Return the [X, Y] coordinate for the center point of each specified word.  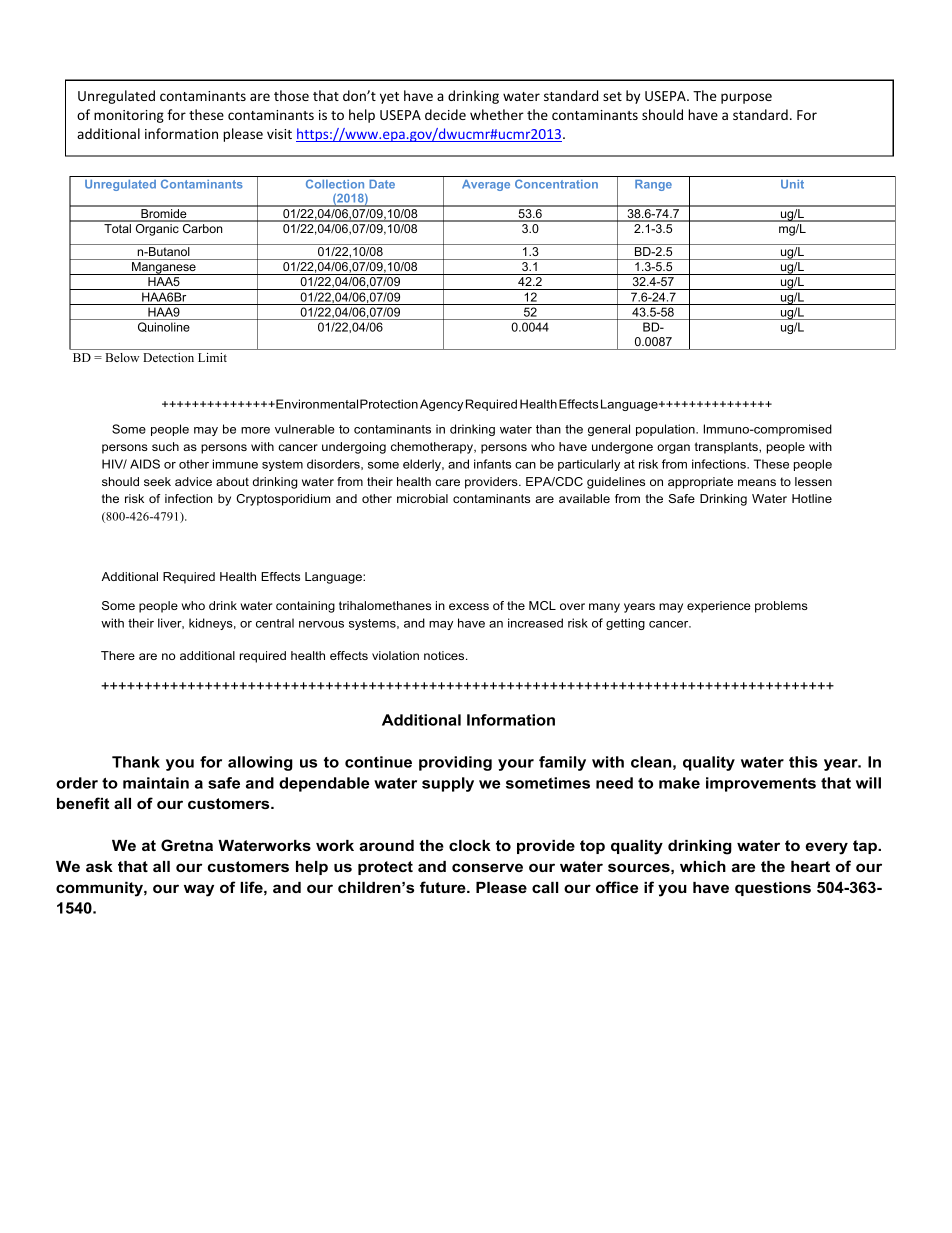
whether [497, 114]
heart [810, 866]
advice [193, 481]
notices [445, 655]
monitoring [129, 116]
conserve [487, 867]
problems [781, 607]
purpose [746, 98]
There [118, 655]
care [447, 482]
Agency [441, 405]
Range [653, 185]
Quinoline [164, 327]
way [199, 890]
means [757, 482]
